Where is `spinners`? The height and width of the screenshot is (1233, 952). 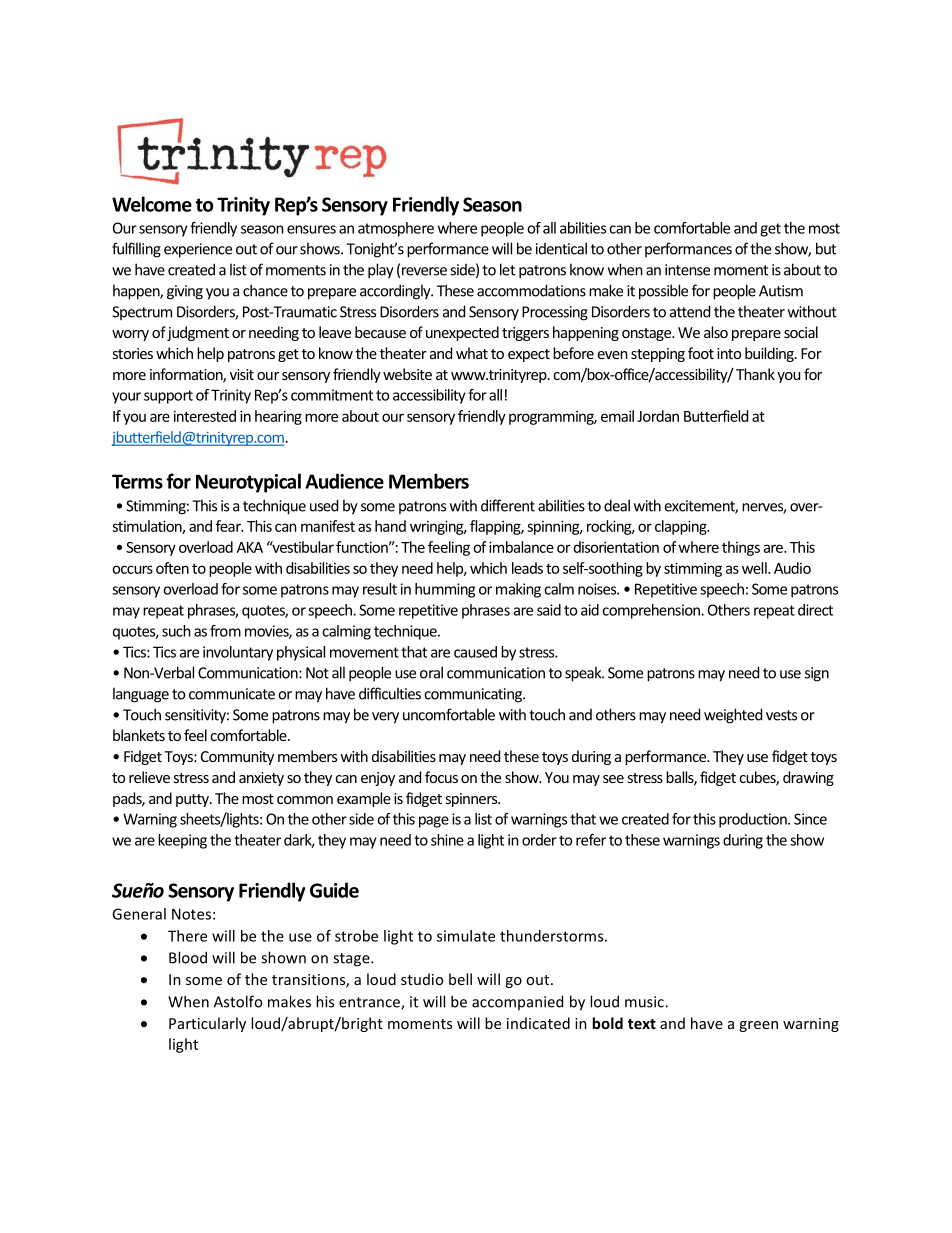 spinners is located at coordinates (472, 800).
